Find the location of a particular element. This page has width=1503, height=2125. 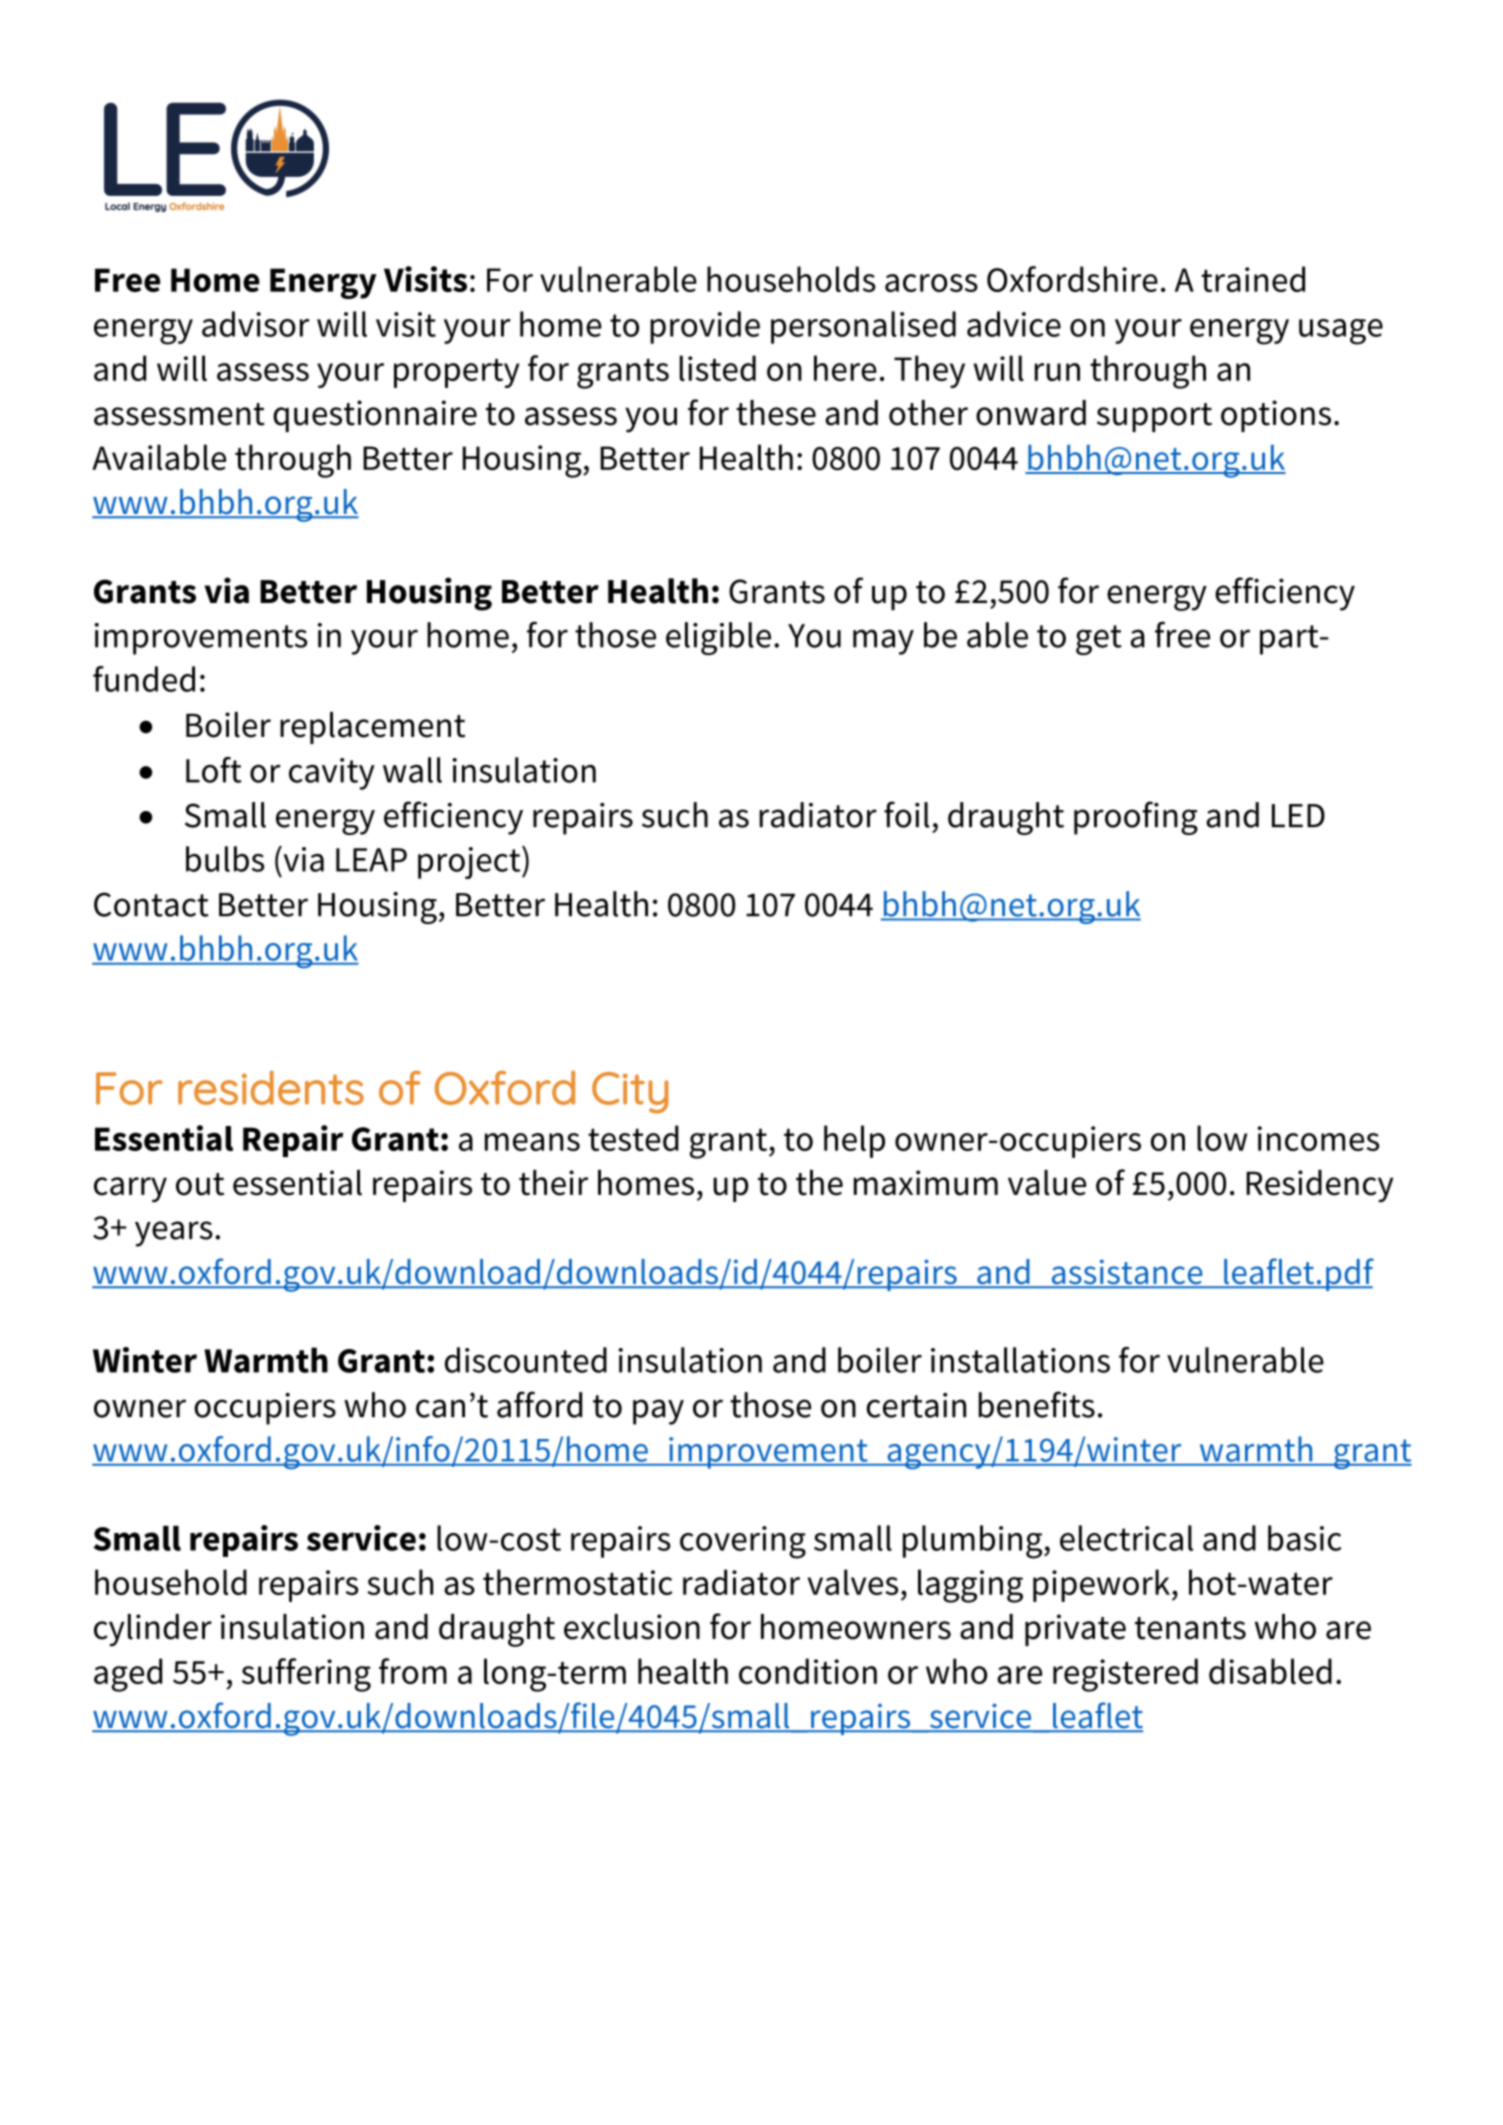

pay is located at coordinates (658, 1412).
